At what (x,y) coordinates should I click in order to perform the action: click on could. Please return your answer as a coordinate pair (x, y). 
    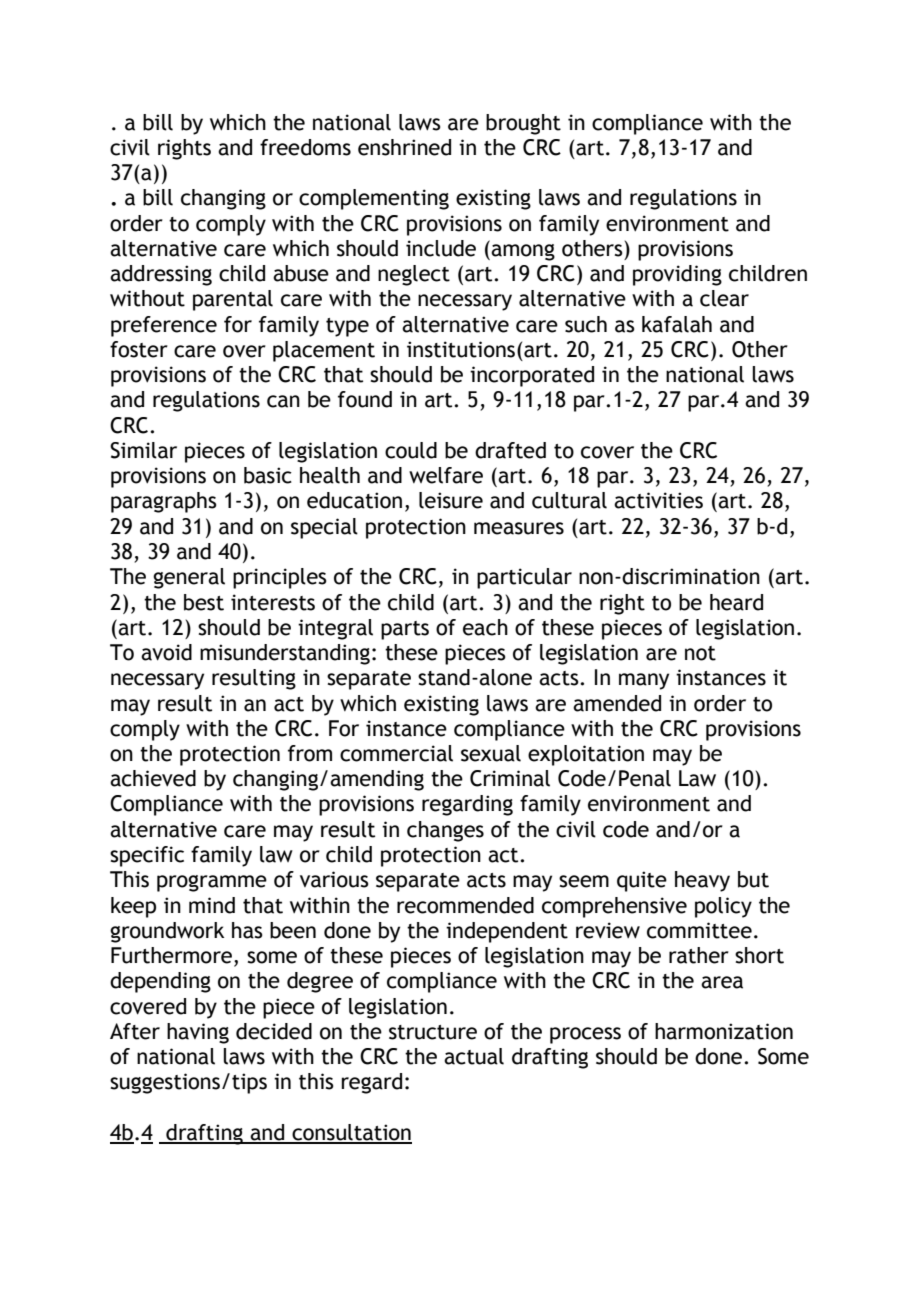
    Looking at the image, I should click on (411, 450).
